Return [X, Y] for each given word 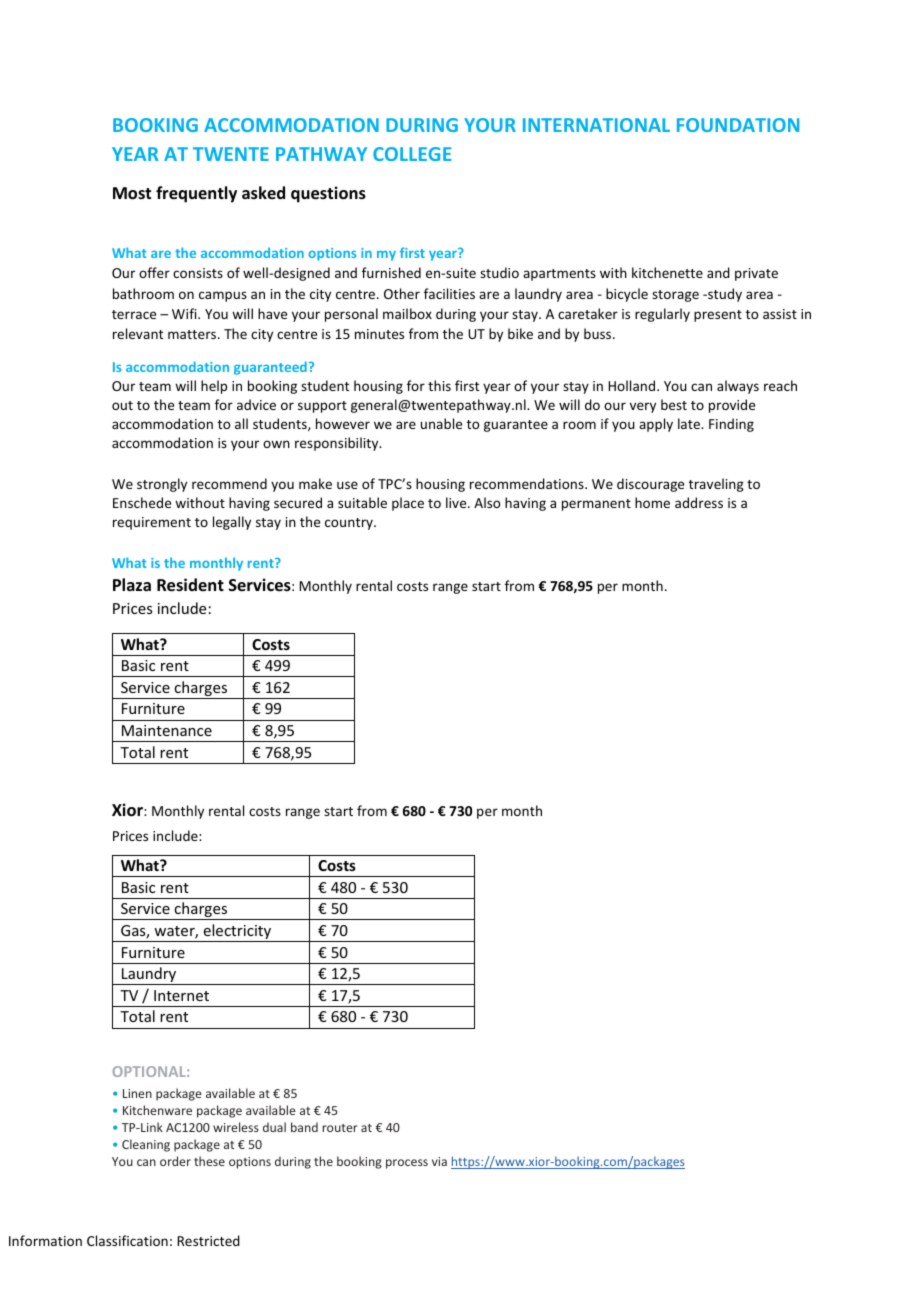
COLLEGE [412, 154]
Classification [127, 1240]
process [407, 1164]
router [340, 1128]
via [439, 1161]
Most [132, 193]
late [690, 423]
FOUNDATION [738, 125]
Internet [181, 995]
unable [441, 423]
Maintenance [167, 730]
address [699, 502]
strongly [162, 485]
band [304, 1127]
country [350, 524]
